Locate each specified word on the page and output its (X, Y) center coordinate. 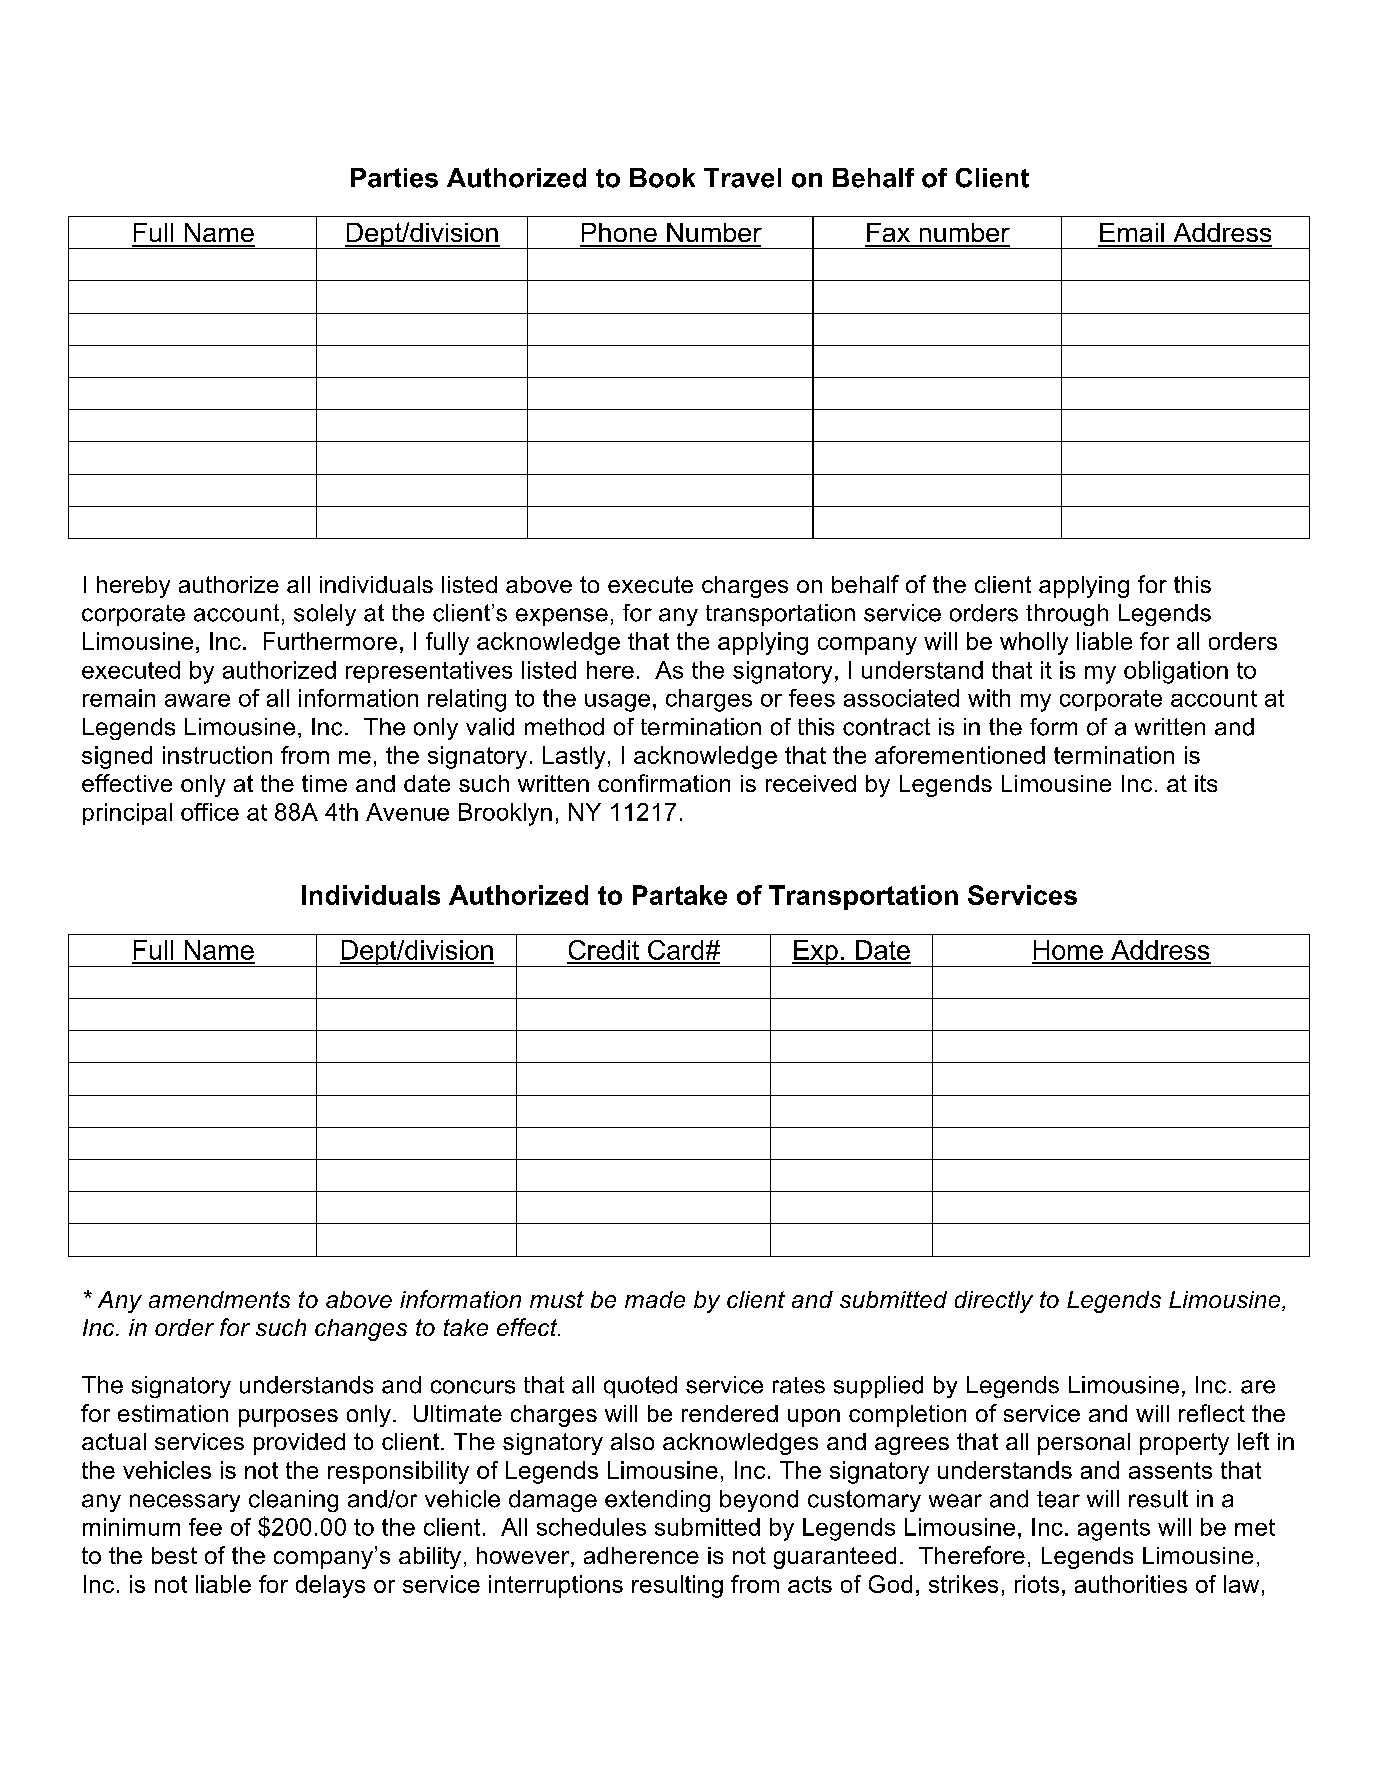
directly (994, 1302)
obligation (1176, 672)
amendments (219, 1299)
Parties (394, 178)
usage (617, 703)
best (174, 1555)
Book (662, 178)
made (655, 1299)
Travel (742, 178)
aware (197, 700)
